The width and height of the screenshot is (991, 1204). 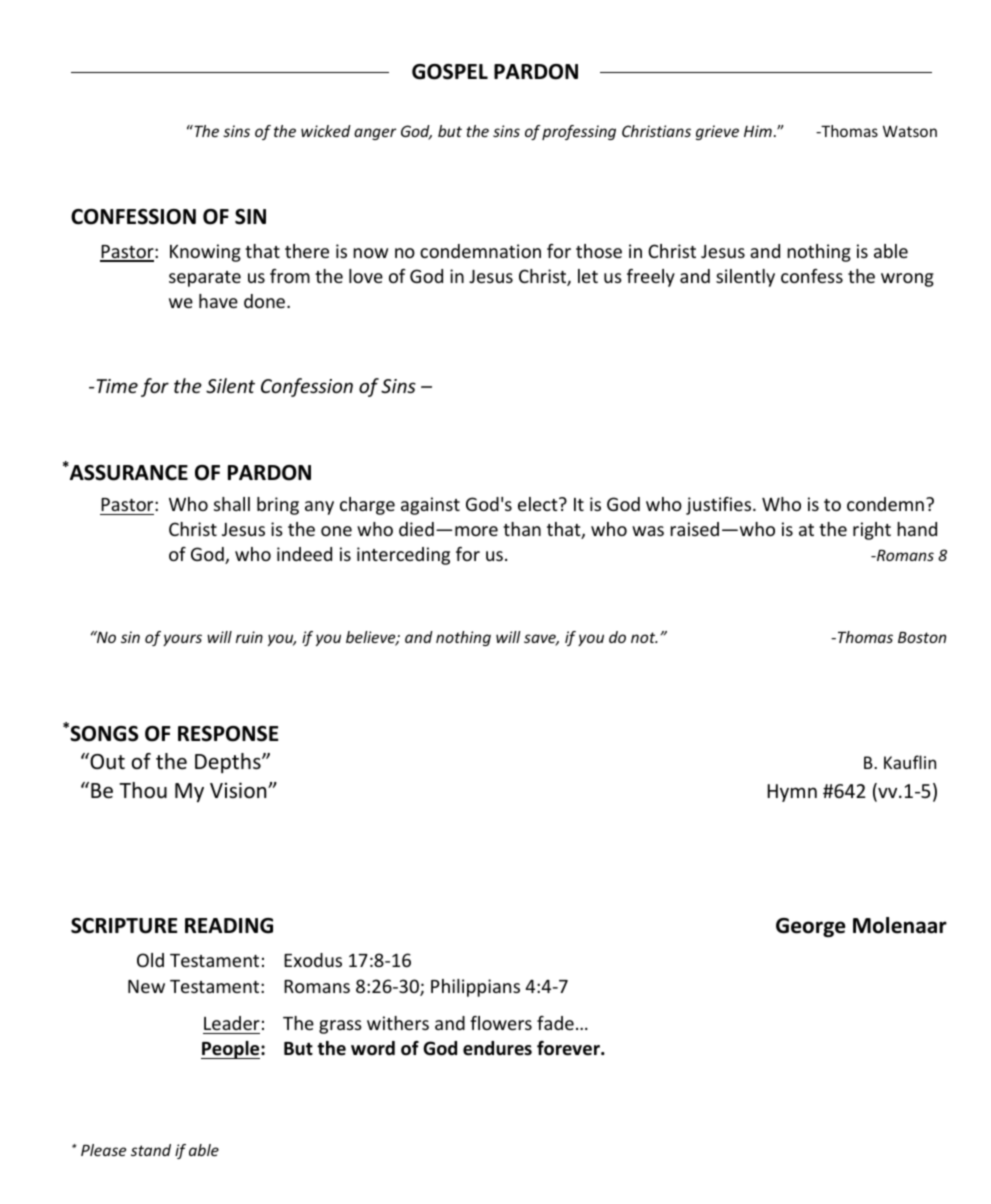 What do you see at coordinates (239, 790) in the screenshot?
I see `Vision` at bounding box center [239, 790].
